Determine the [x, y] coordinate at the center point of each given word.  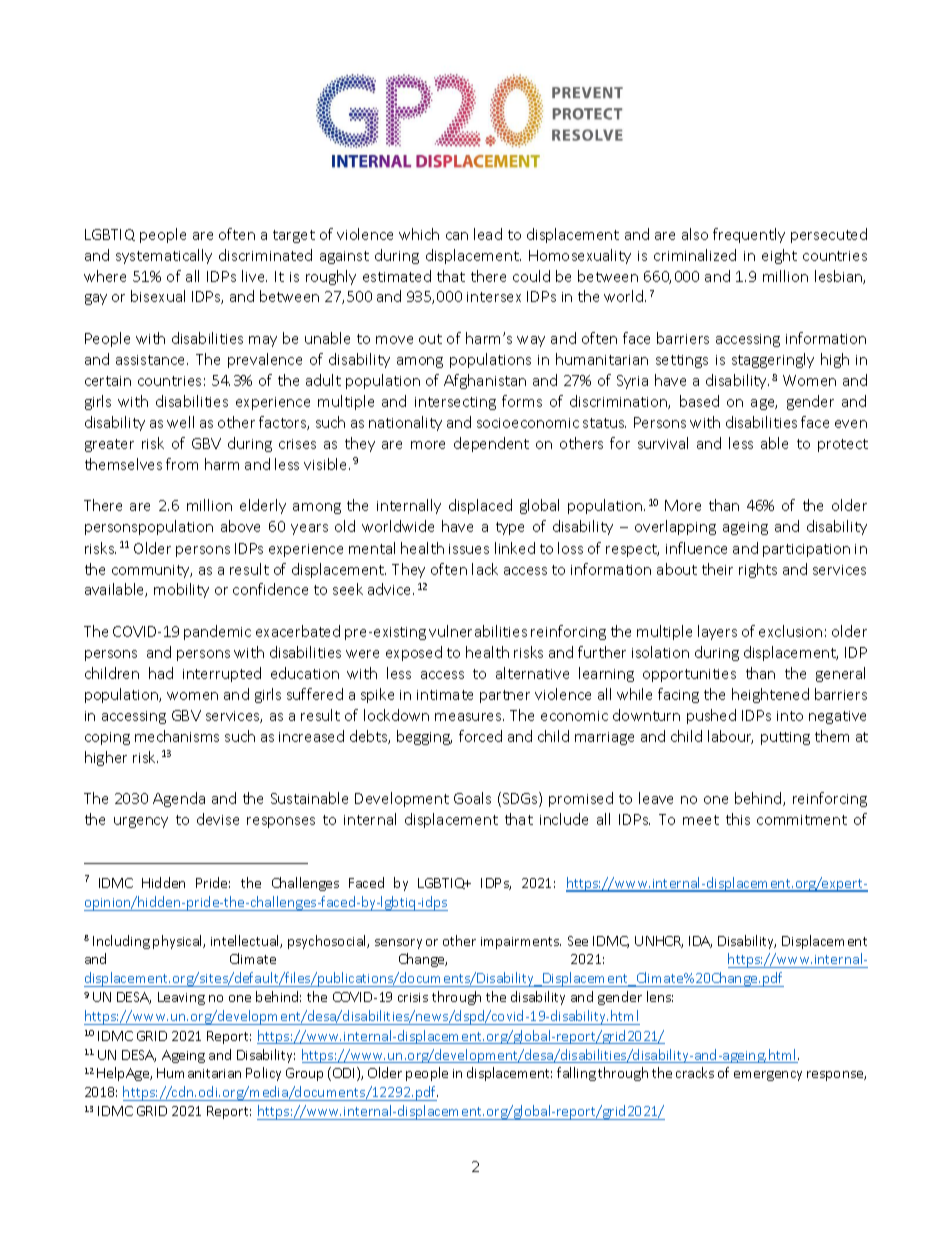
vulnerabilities [478, 631]
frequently [749, 235]
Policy [263, 1074]
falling [576, 1074]
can [457, 236]
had [161, 673]
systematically [164, 256]
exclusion [790, 631]
